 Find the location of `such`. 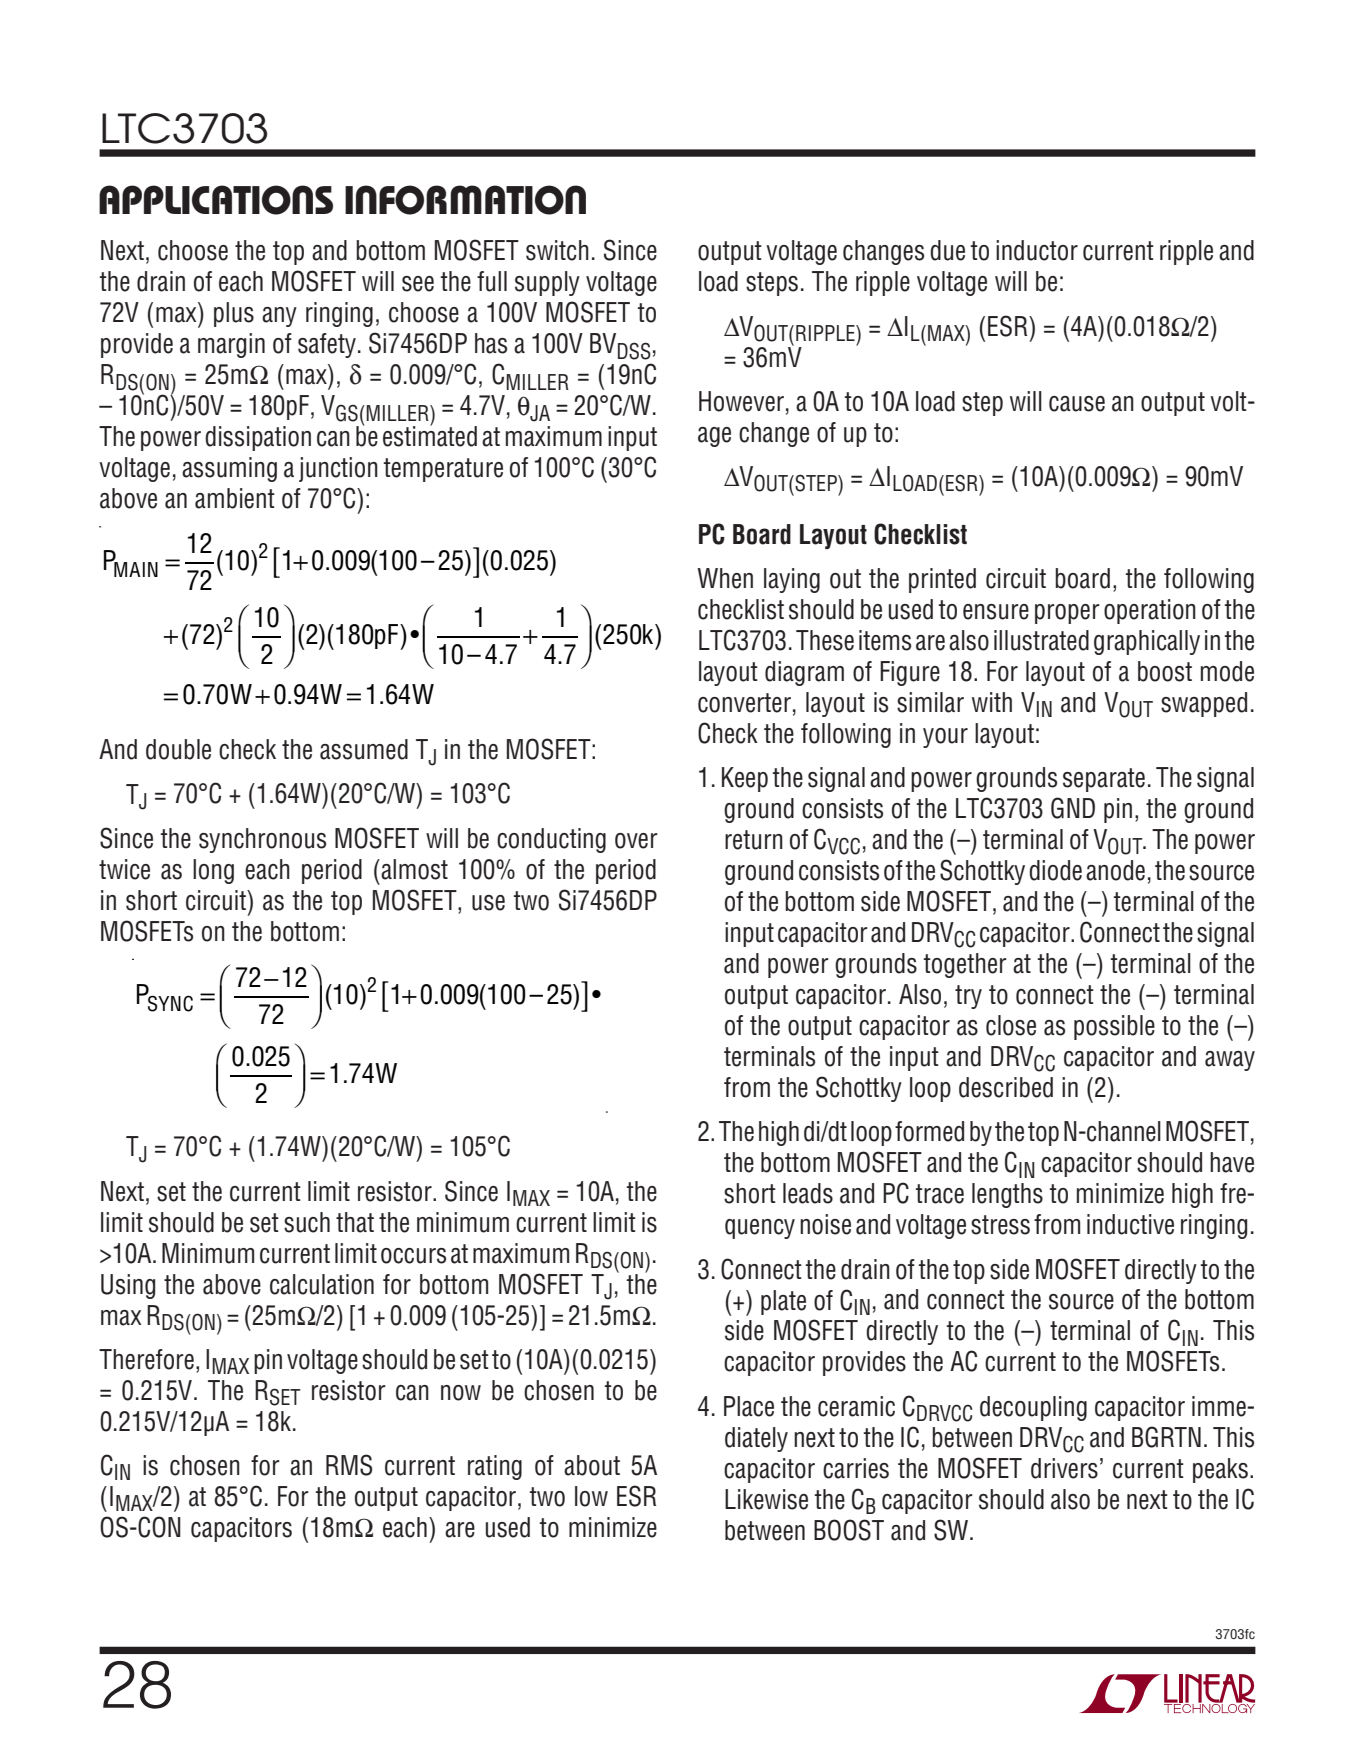

such is located at coordinates (307, 1222).
